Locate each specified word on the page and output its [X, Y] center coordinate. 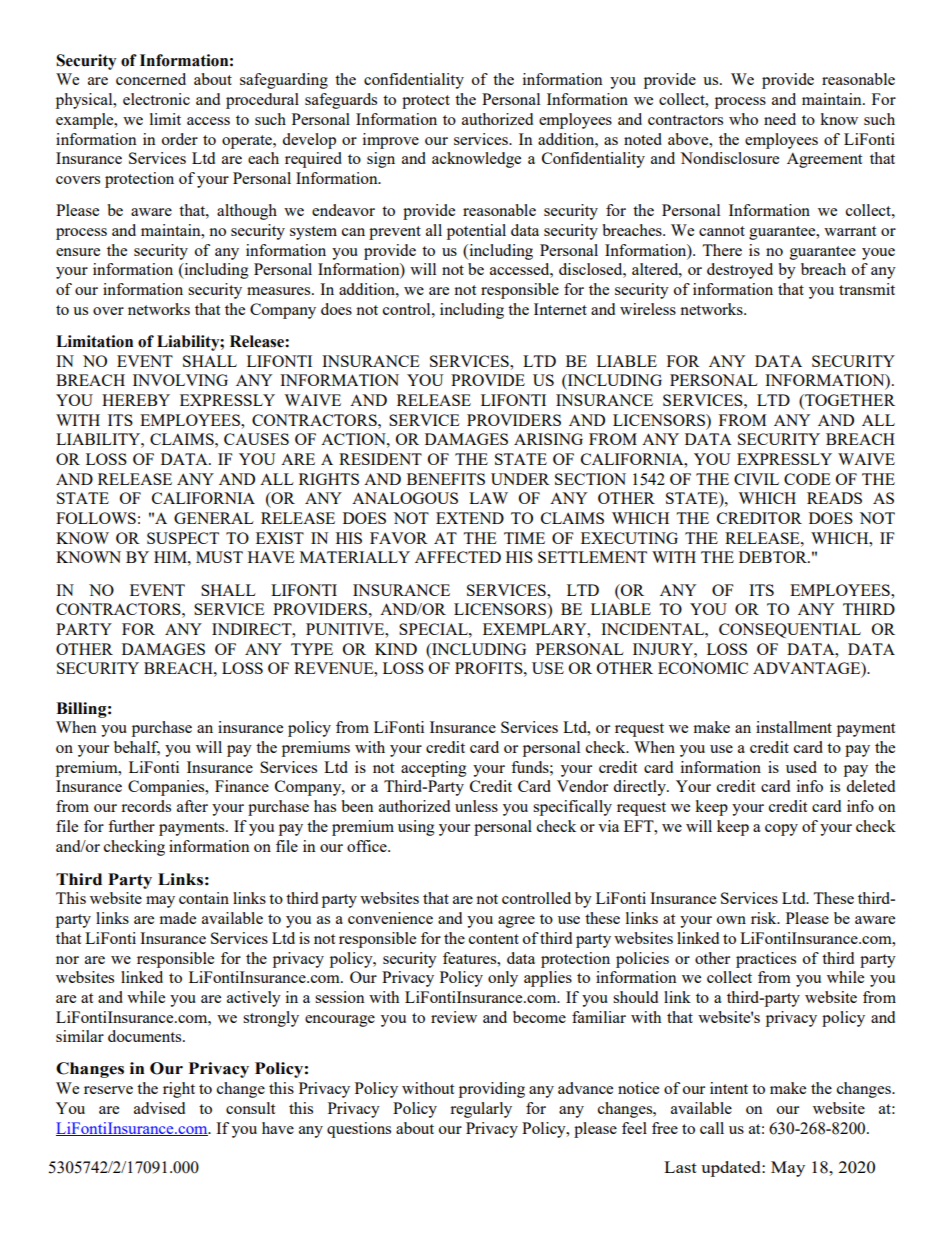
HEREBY [136, 400]
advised [159, 1108]
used [801, 767]
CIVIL [756, 479]
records [146, 806]
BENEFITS [446, 479]
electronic [156, 99]
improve [391, 141]
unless [476, 806]
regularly [481, 1110]
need [780, 119]
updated [732, 1169]
